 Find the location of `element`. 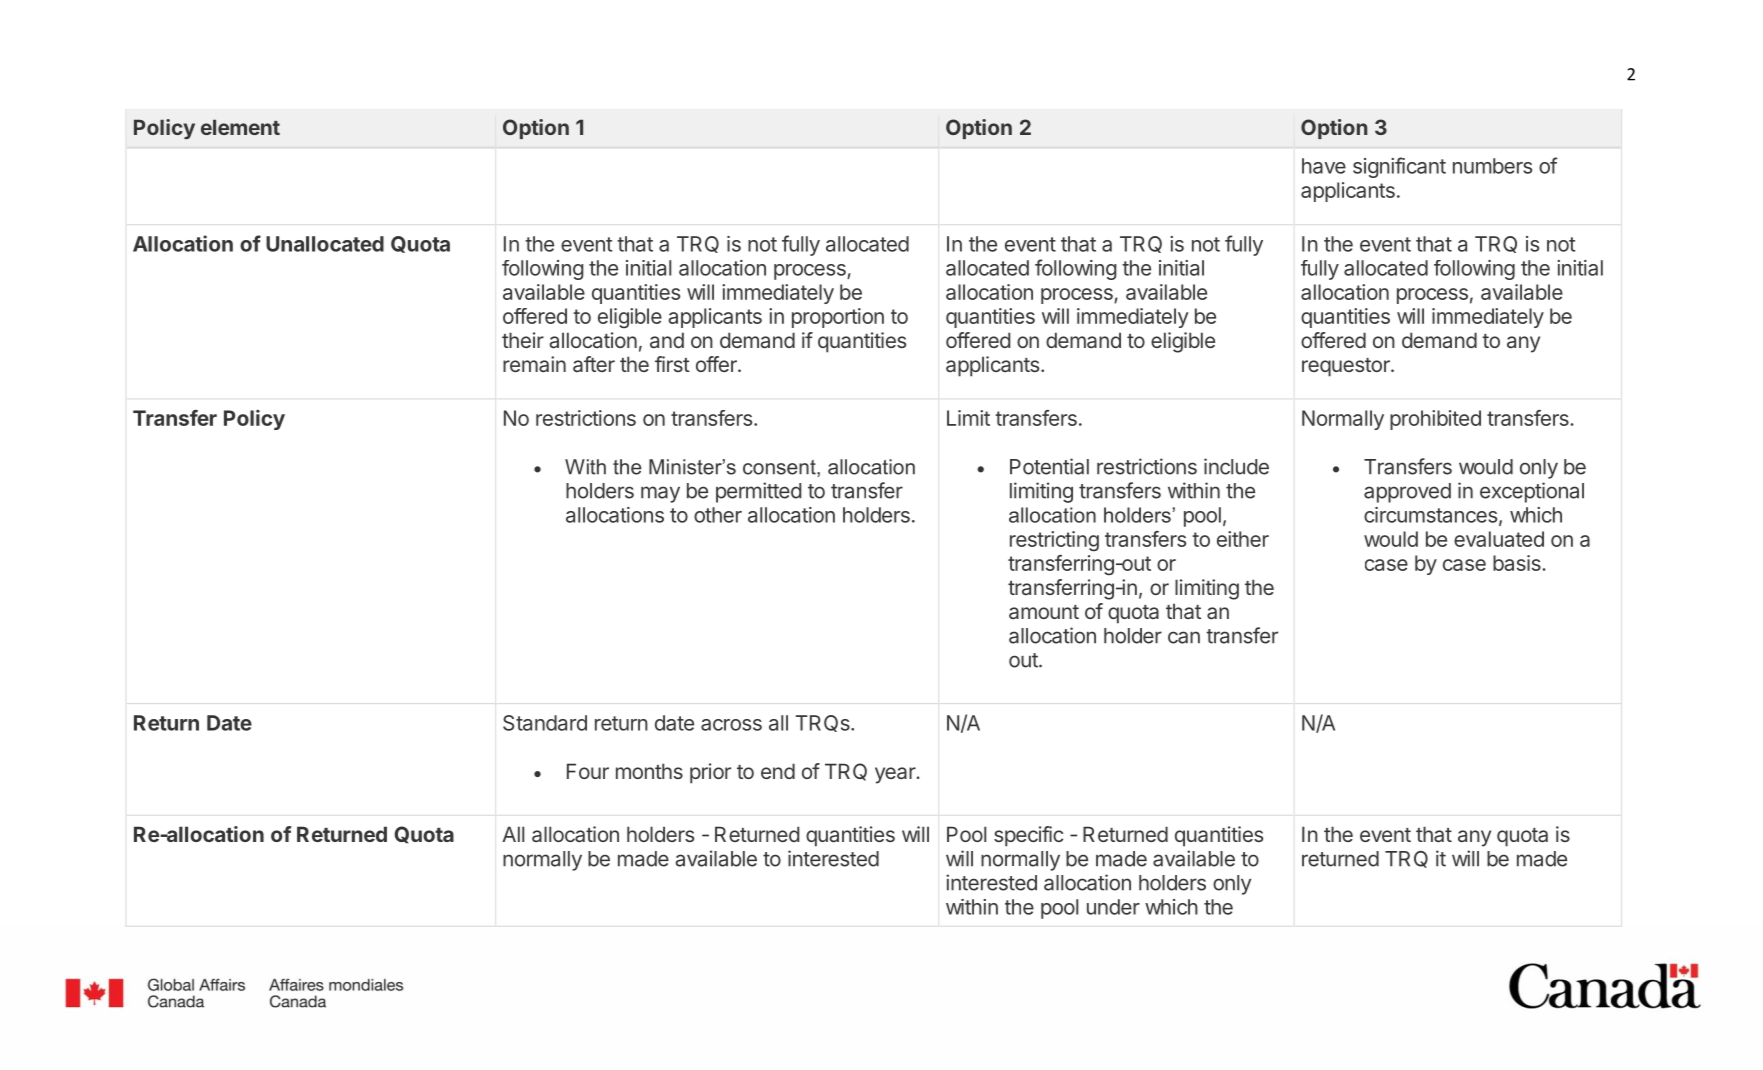

element is located at coordinates (240, 127).
